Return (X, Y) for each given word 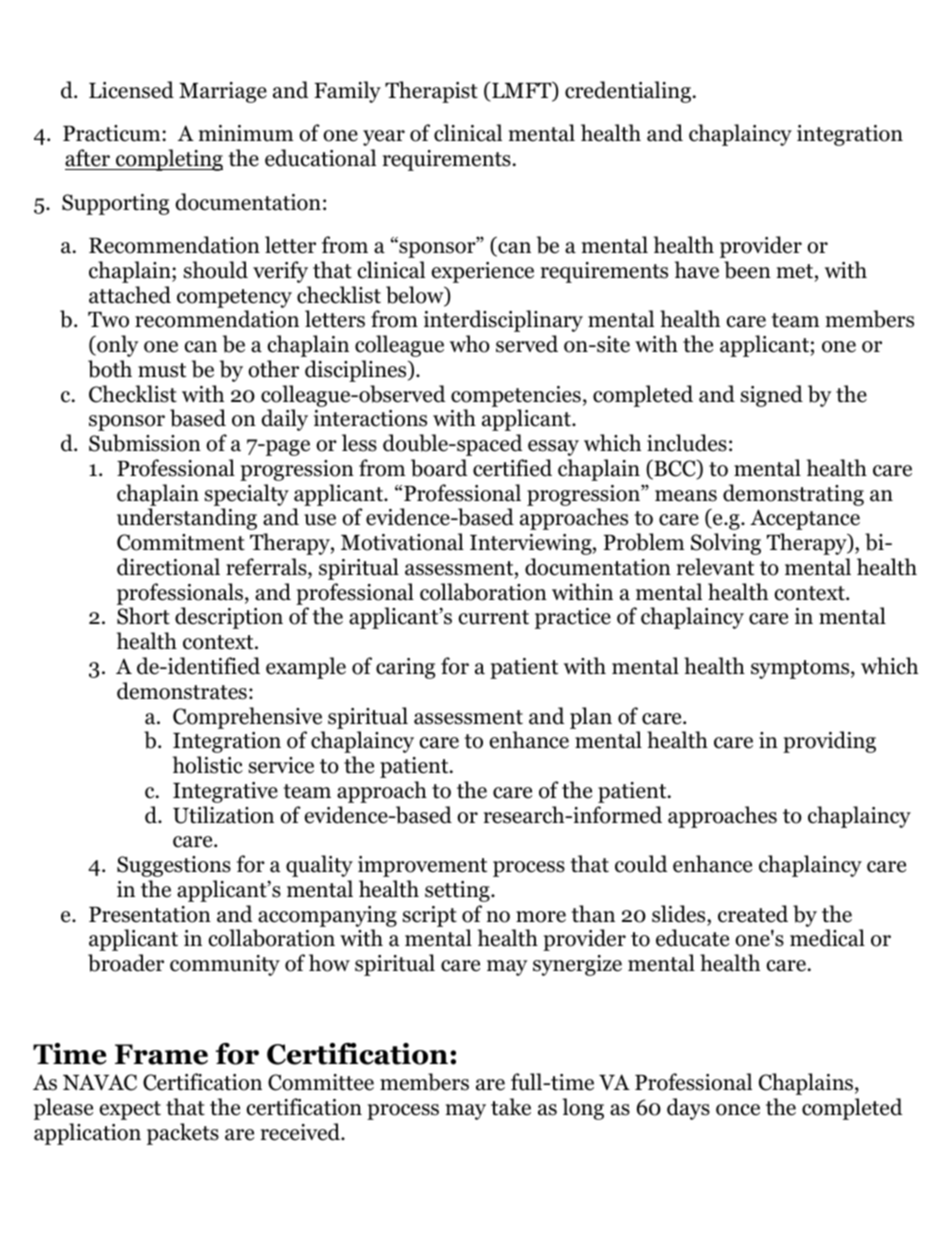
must (162, 370)
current (493, 617)
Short (143, 616)
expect (130, 1110)
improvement (422, 866)
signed (772, 396)
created (753, 914)
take (511, 1107)
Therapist (431, 92)
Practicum (113, 133)
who (470, 344)
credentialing (628, 92)
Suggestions (174, 866)
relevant (715, 567)
